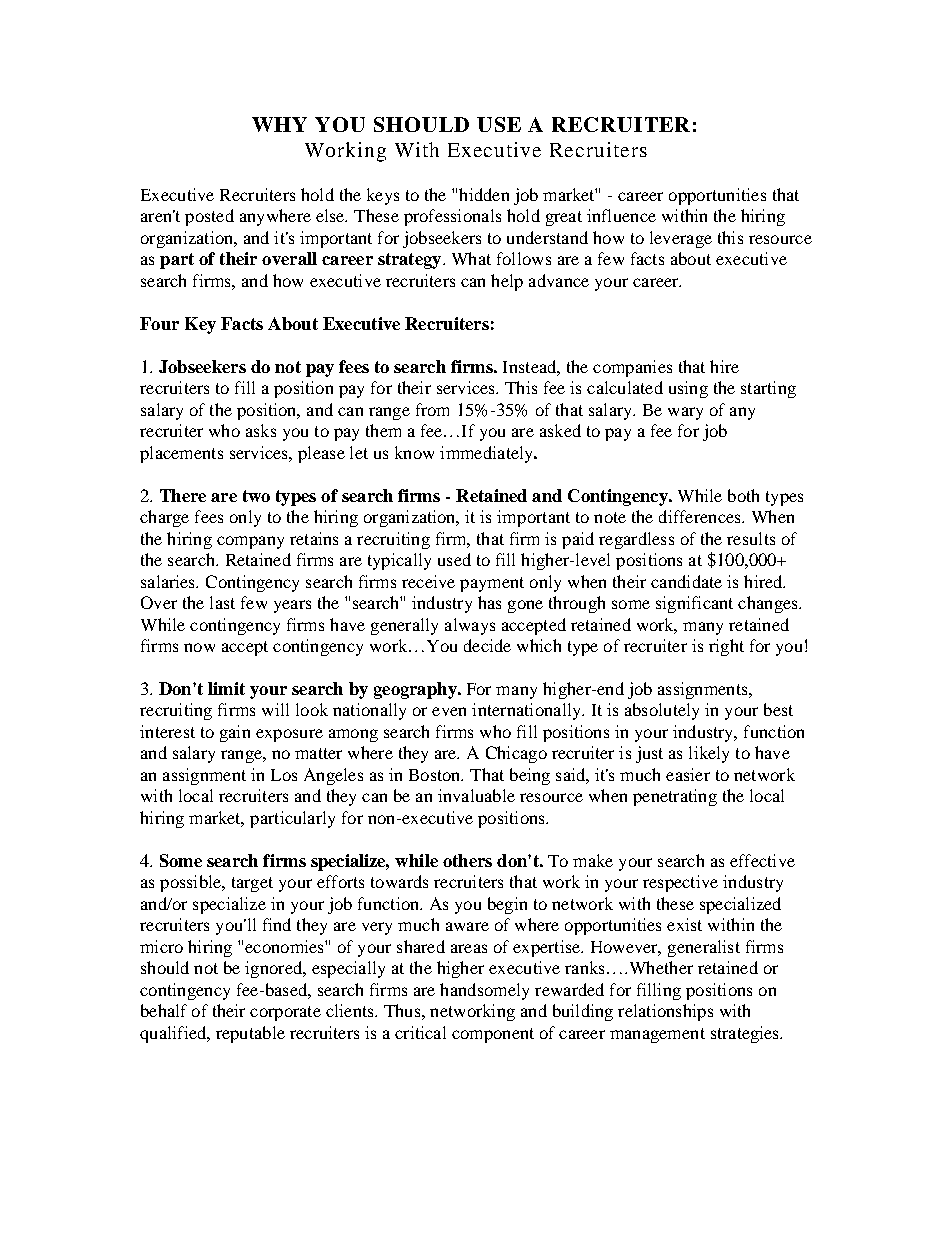 The image size is (952, 1233). Describe the element at coordinates (621, 215) in the image. I see `influence` at that location.
